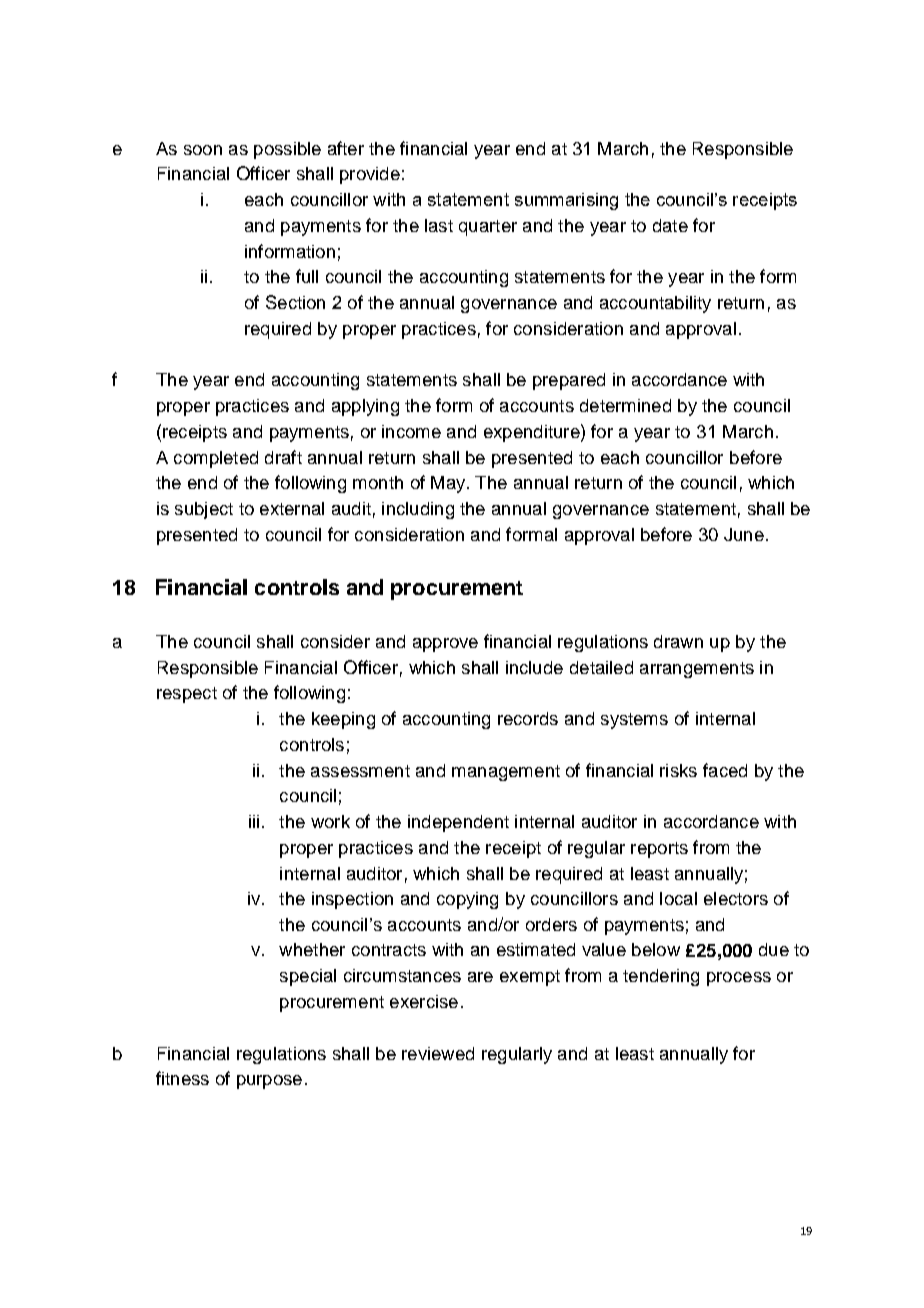 The width and height of the screenshot is (924, 1308). Describe the element at coordinates (670, 225) in the screenshot. I see `date` at that location.
